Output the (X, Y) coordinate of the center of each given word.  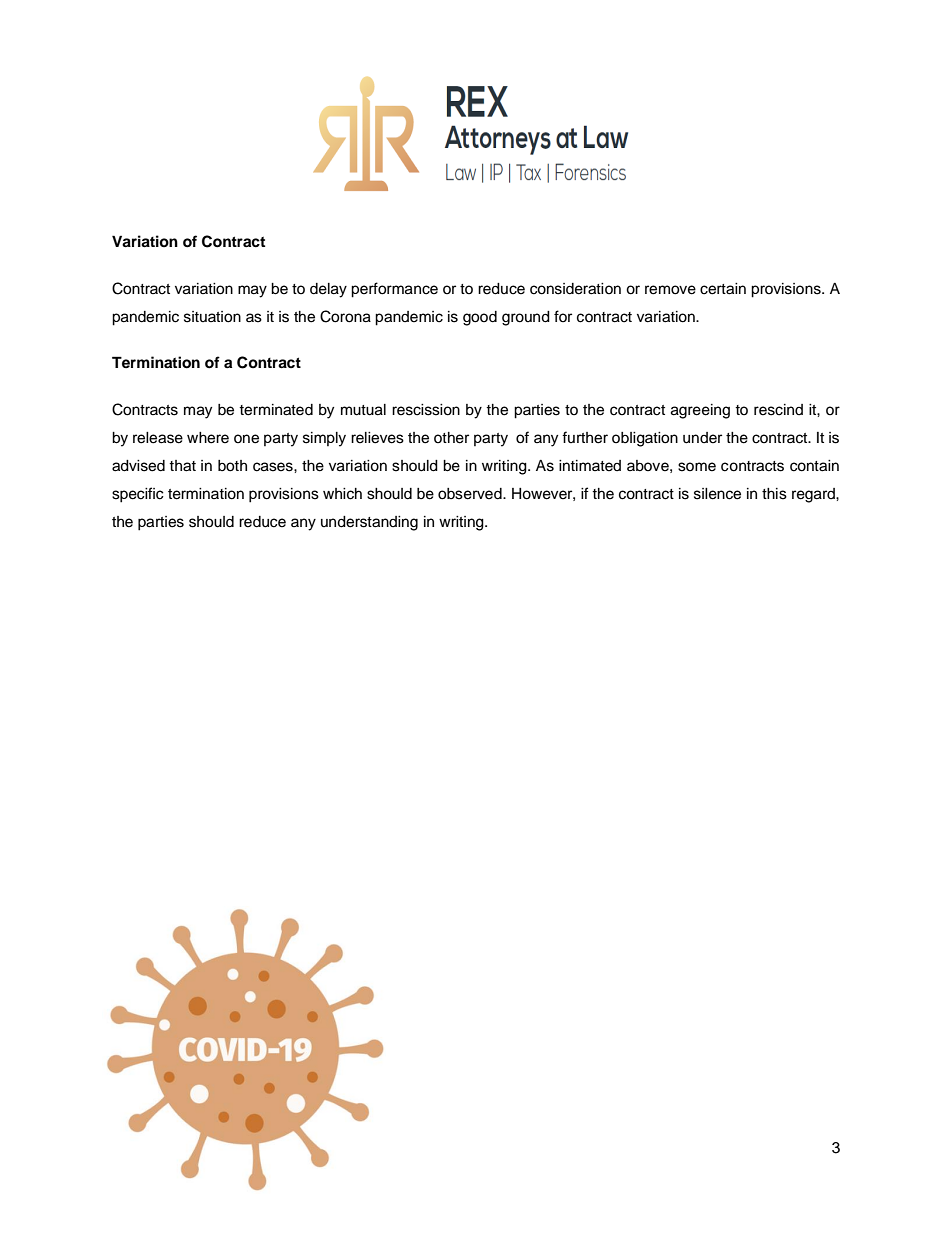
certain (723, 289)
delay (328, 290)
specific (138, 495)
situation (212, 317)
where (208, 438)
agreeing (700, 411)
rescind (778, 410)
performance (394, 290)
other (451, 438)
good (480, 318)
